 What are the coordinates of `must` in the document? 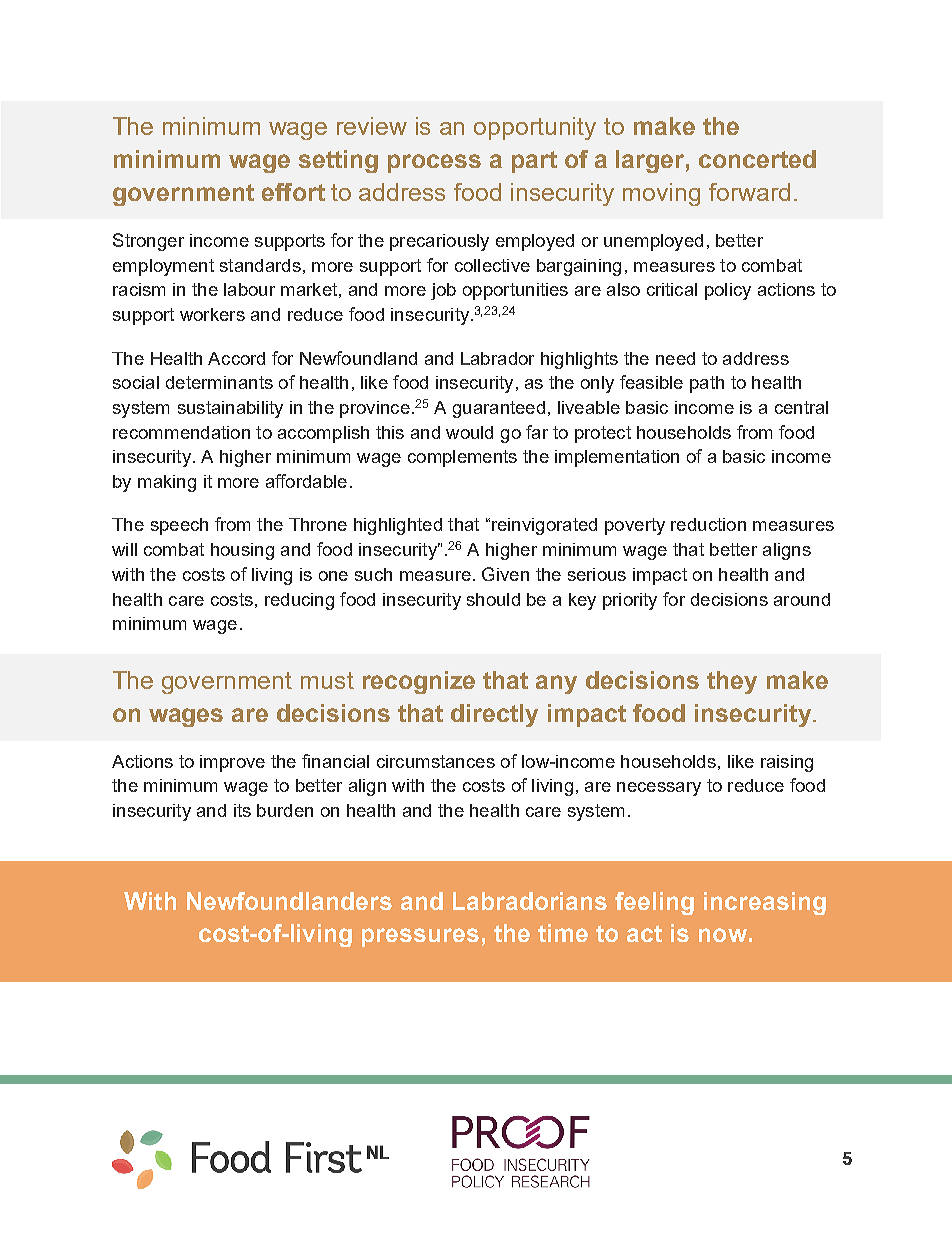 It's located at (327, 680).
